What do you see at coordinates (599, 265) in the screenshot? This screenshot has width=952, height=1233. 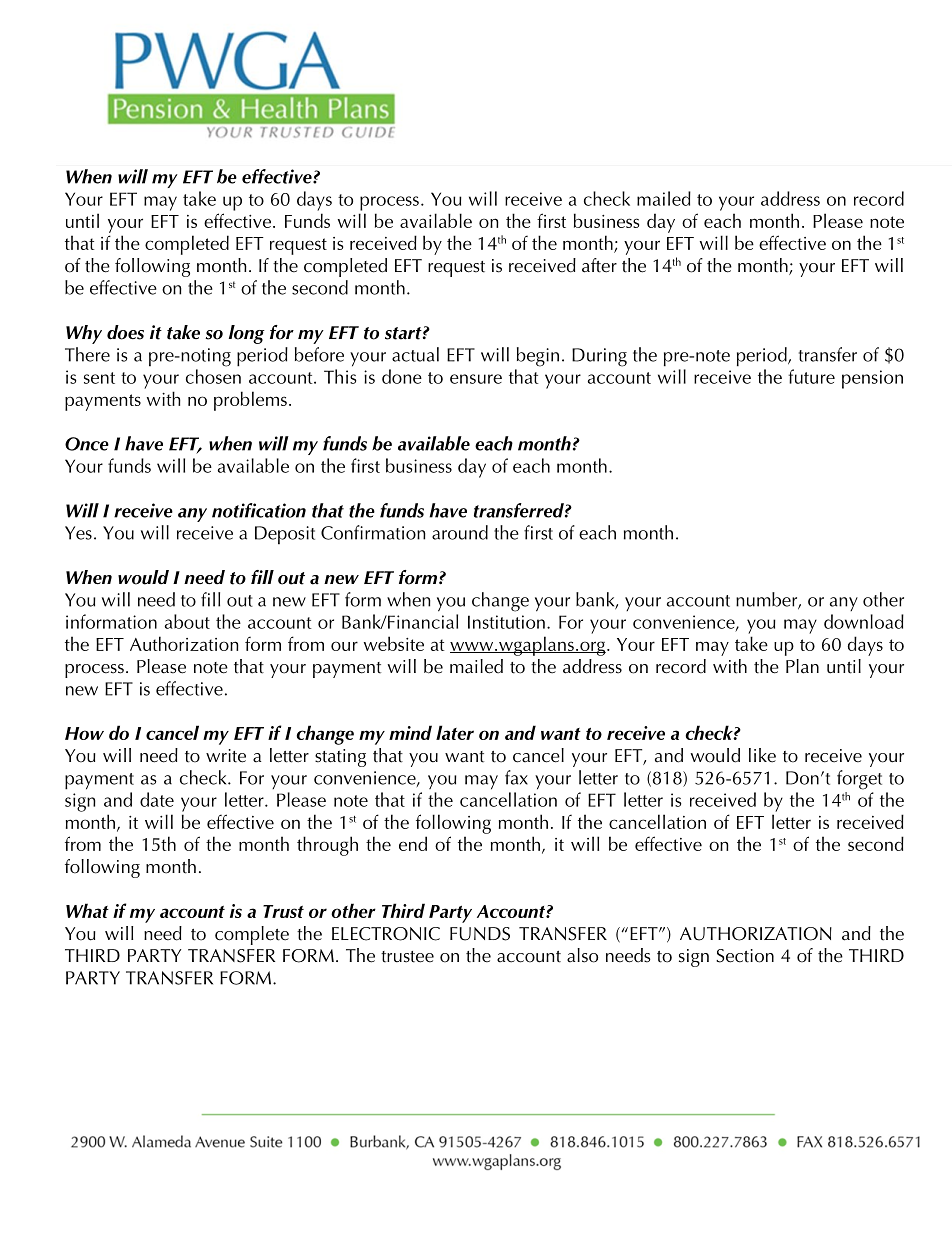 I see `after` at bounding box center [599, 265].
